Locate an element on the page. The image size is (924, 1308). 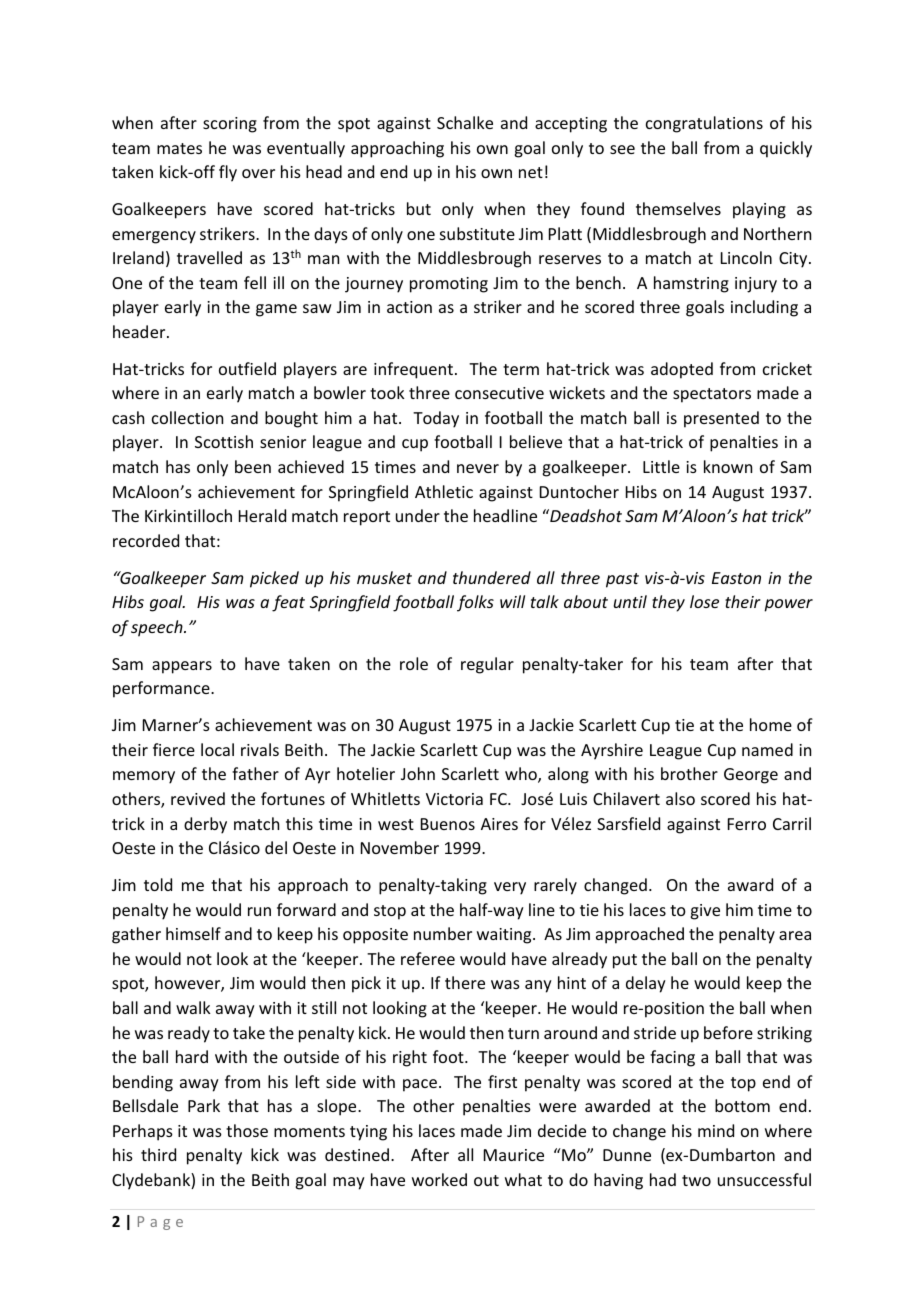
derby is located at coordinates (205, 825).
